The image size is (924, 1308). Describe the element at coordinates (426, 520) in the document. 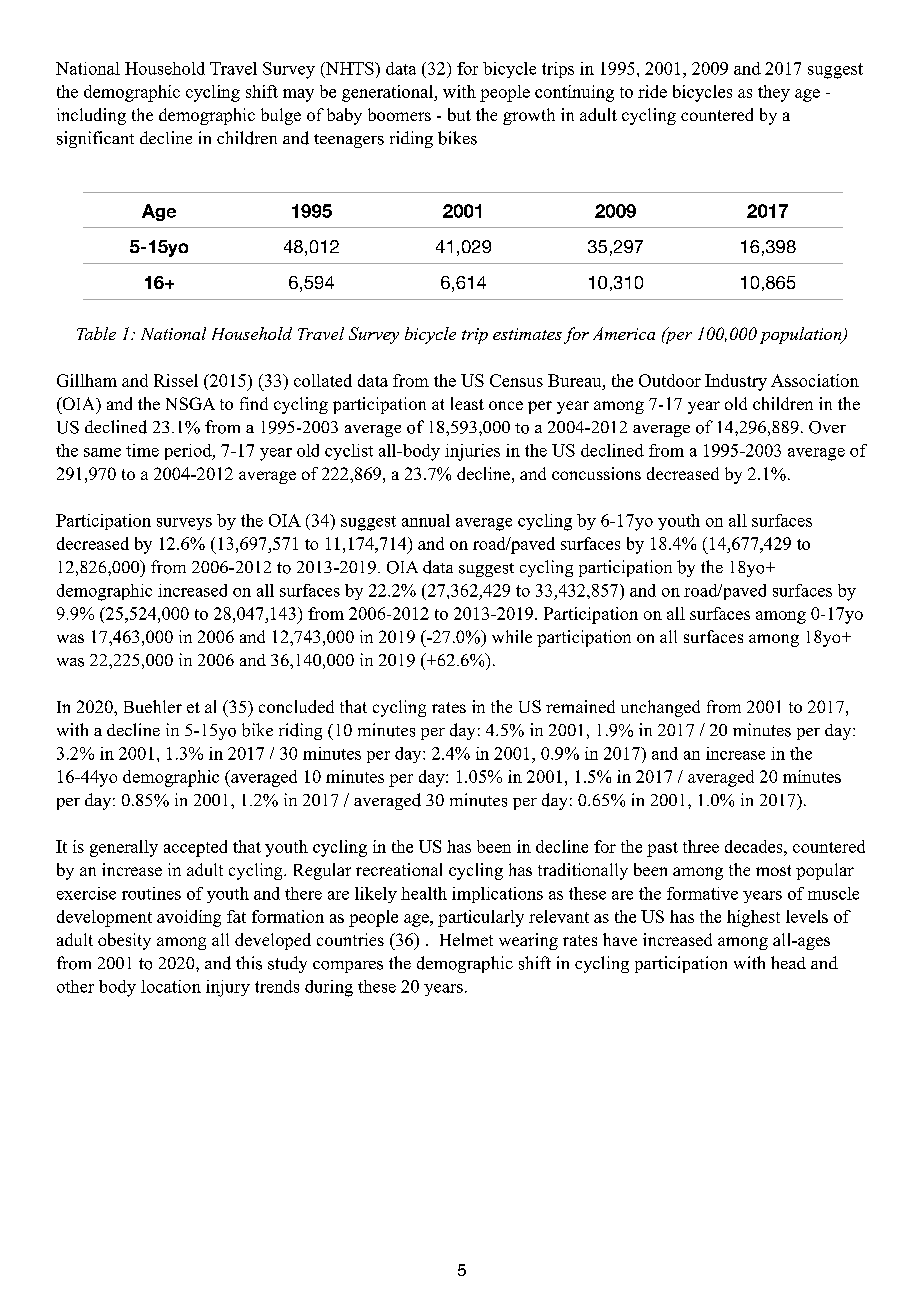

I see `annual` at that location.
